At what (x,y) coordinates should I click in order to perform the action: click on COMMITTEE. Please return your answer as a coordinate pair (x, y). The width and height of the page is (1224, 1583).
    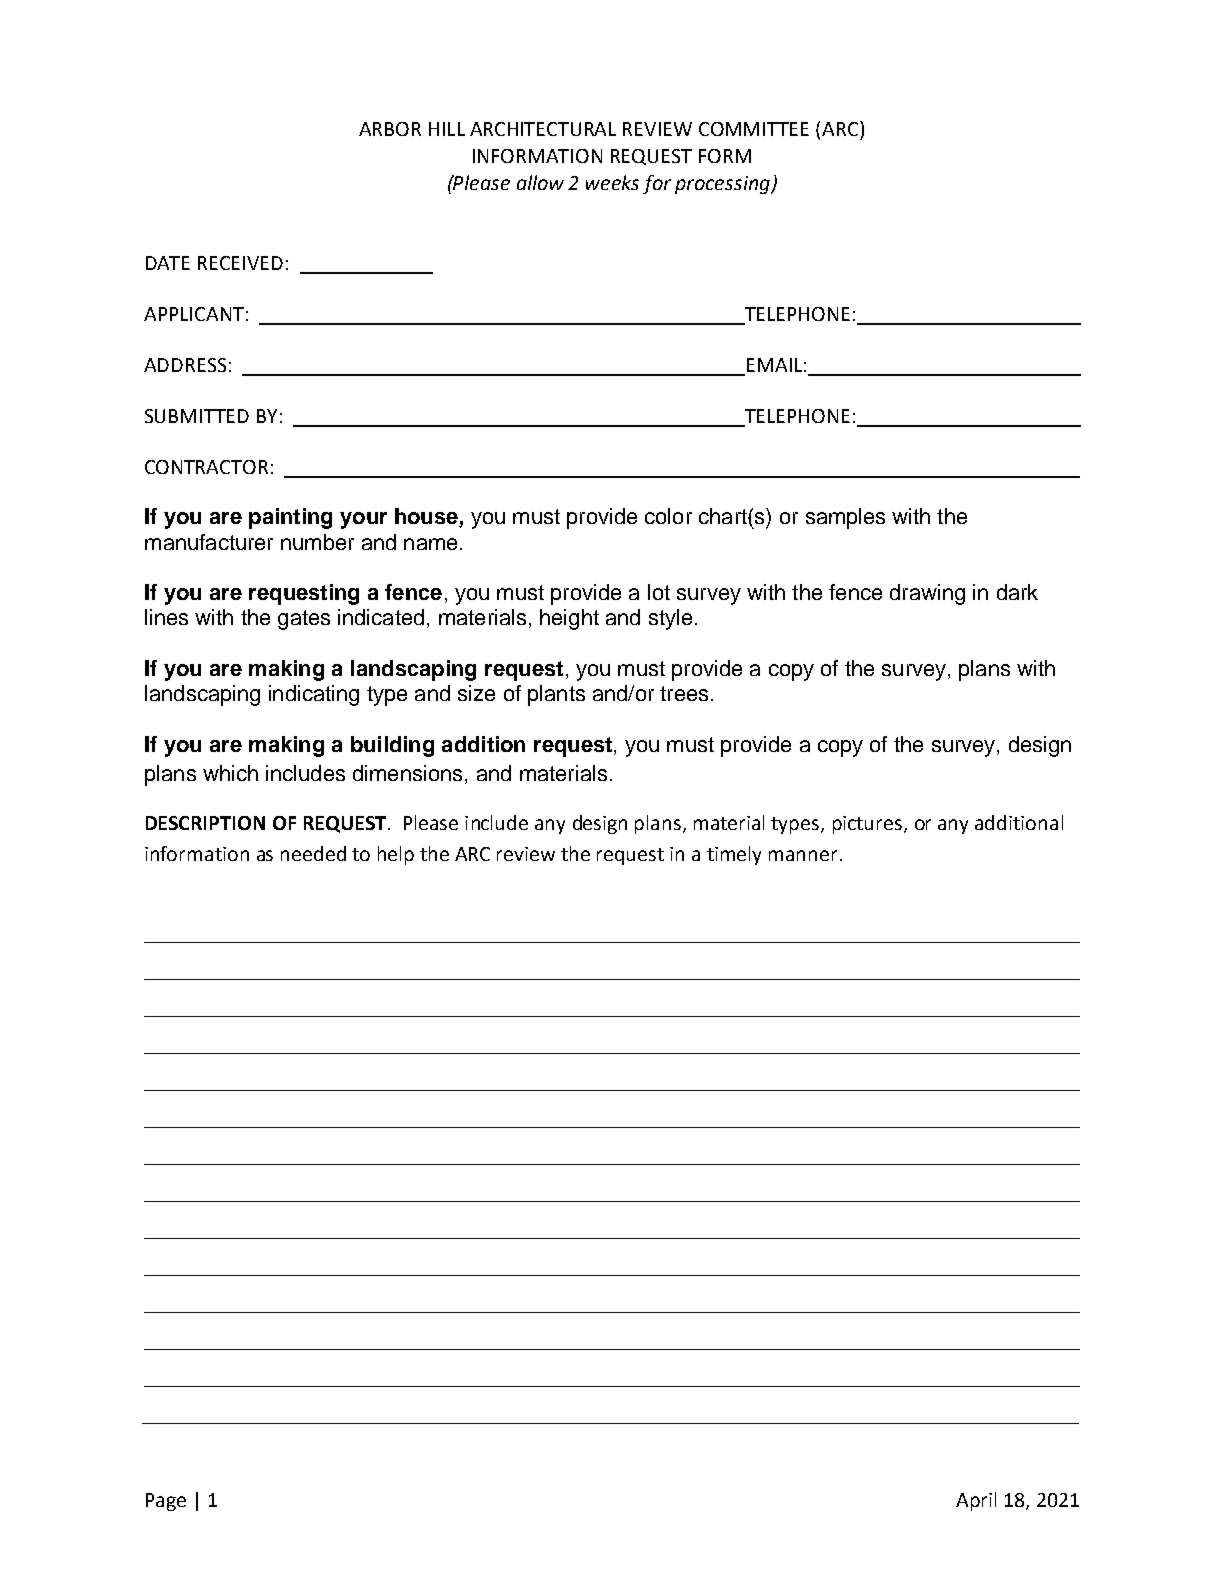
    Looking at the image, I should click on (754, 129).
